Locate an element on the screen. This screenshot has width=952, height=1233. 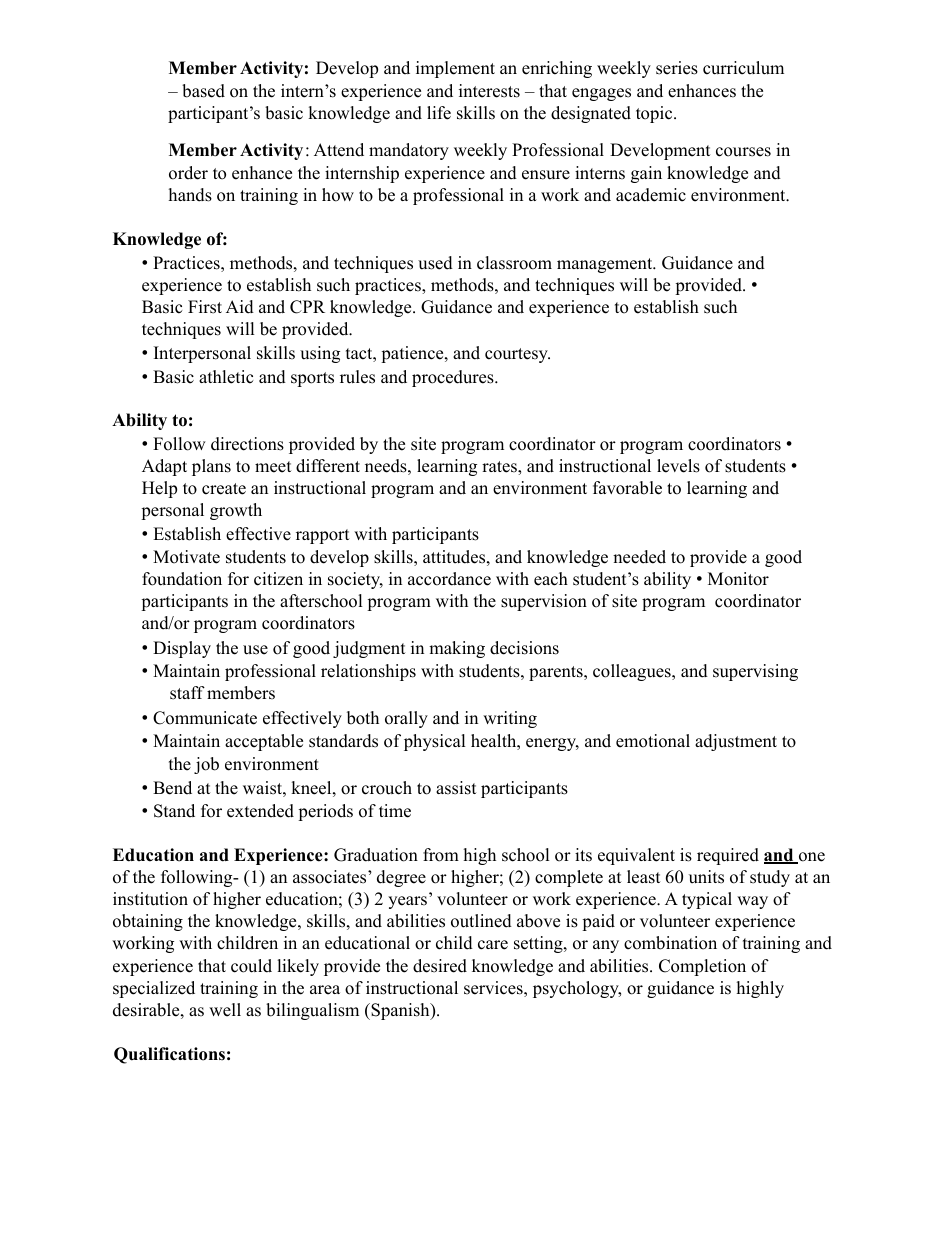
interests is located at coordinates (489, 91).
